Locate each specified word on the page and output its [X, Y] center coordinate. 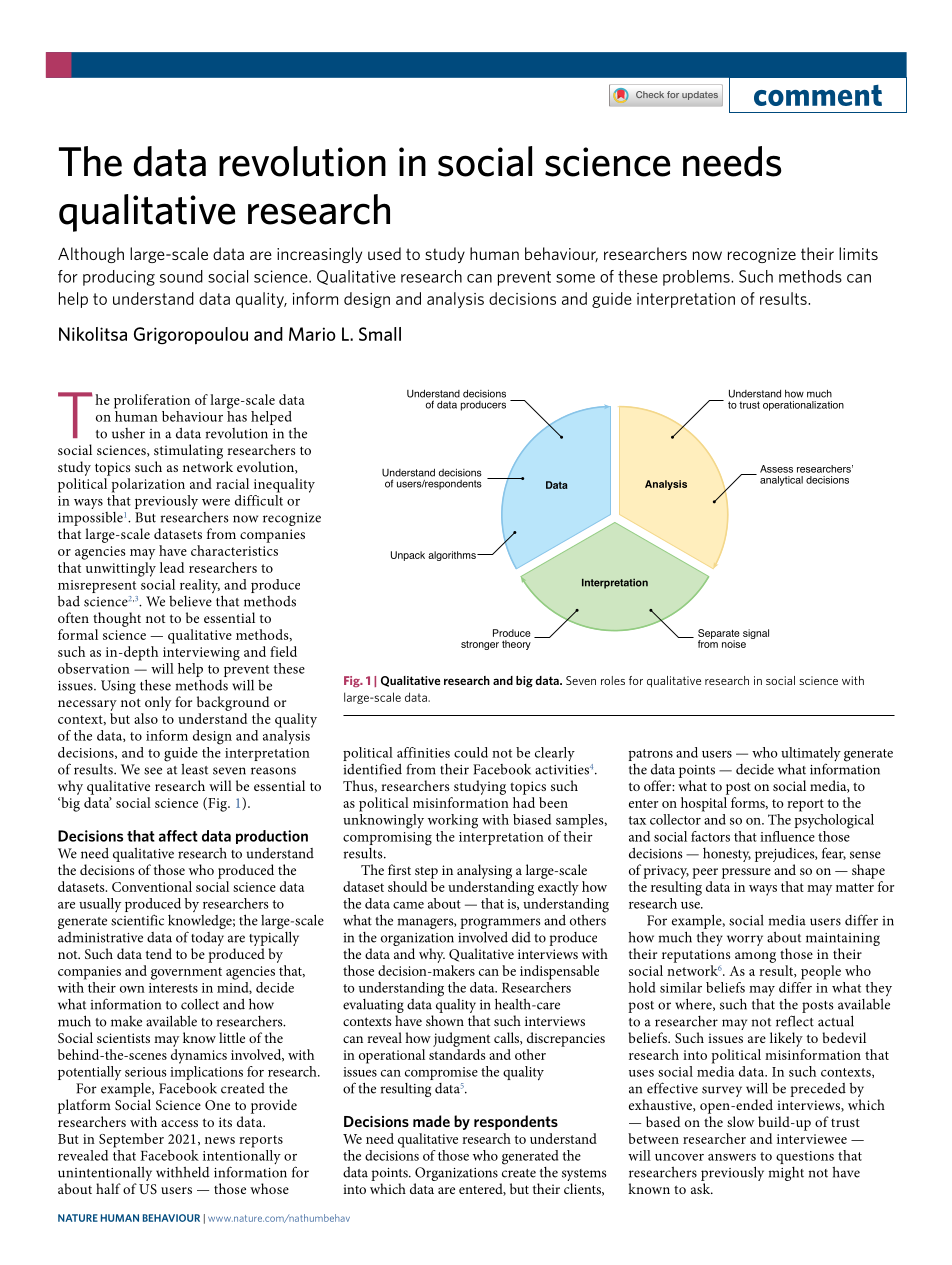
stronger [480, 645]
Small [380, 334]
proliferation [152, 401]
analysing [484, 871]
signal [756, 634]
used [384, 253]
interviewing [201, 654]
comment [818, 95]
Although [91, 255]
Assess [776, 469]
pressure [746, 873]
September [131, 1140]
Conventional [152, 886]
